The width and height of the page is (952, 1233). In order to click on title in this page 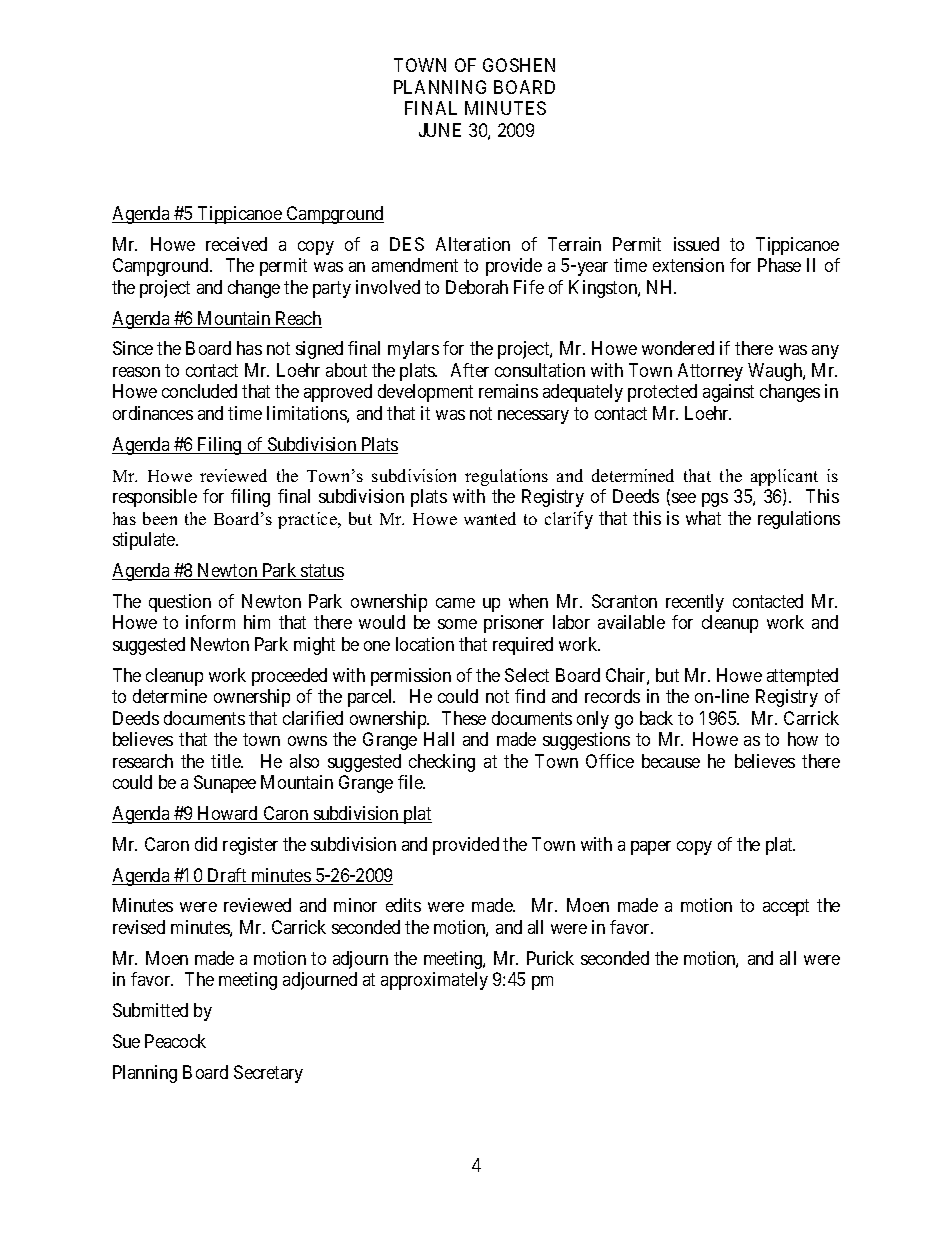, I will do `click(227, 761)`.
